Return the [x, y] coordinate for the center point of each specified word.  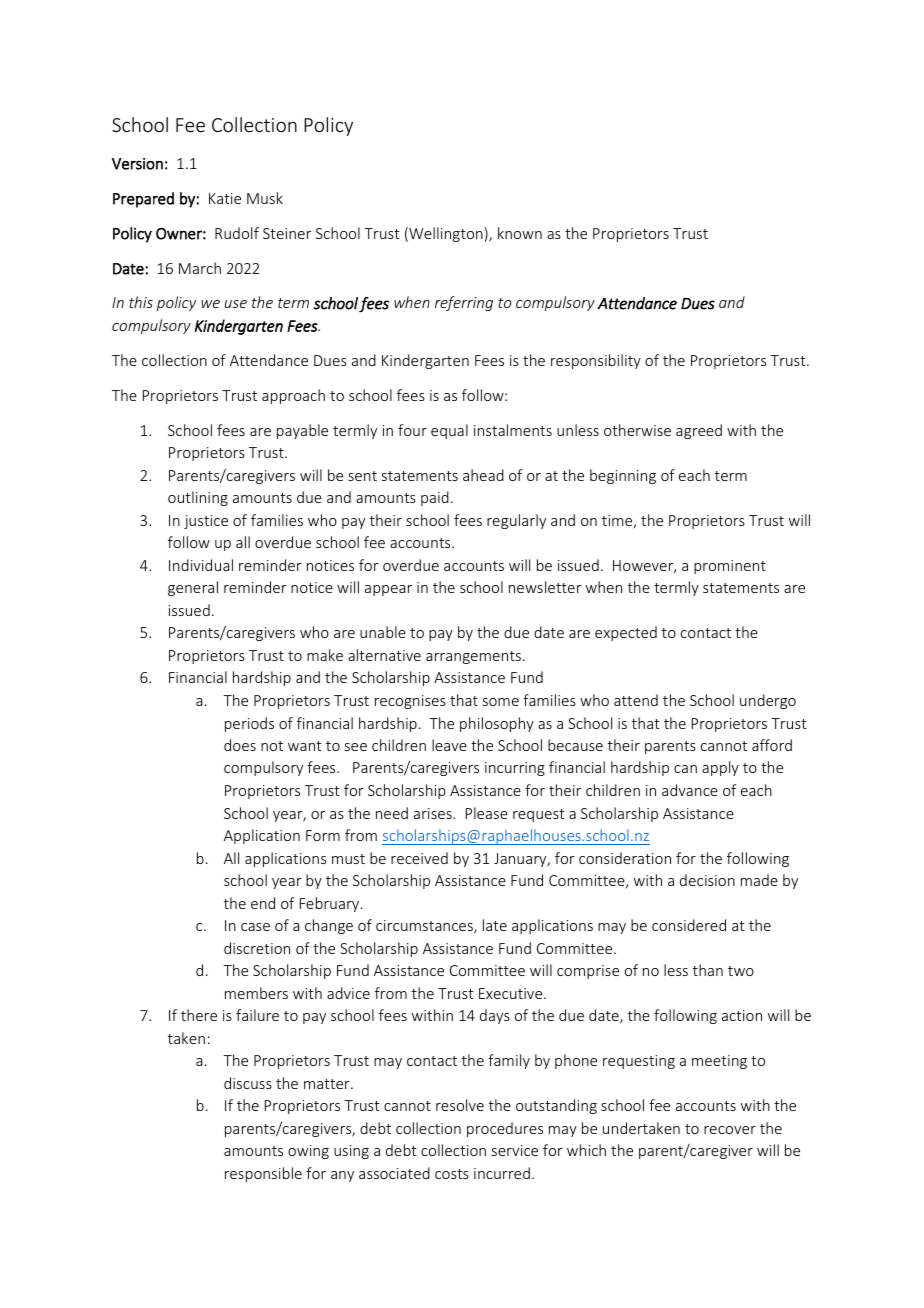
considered [689, 925]
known [520, 233]
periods [249, 724]
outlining [198, 498]
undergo [768, 701]
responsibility [596, 361]
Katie [225, 198]
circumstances [425, 927]
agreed [699, 431]
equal [449, 431]
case [255, 927]
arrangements [473, 657]
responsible [263, 1174]
